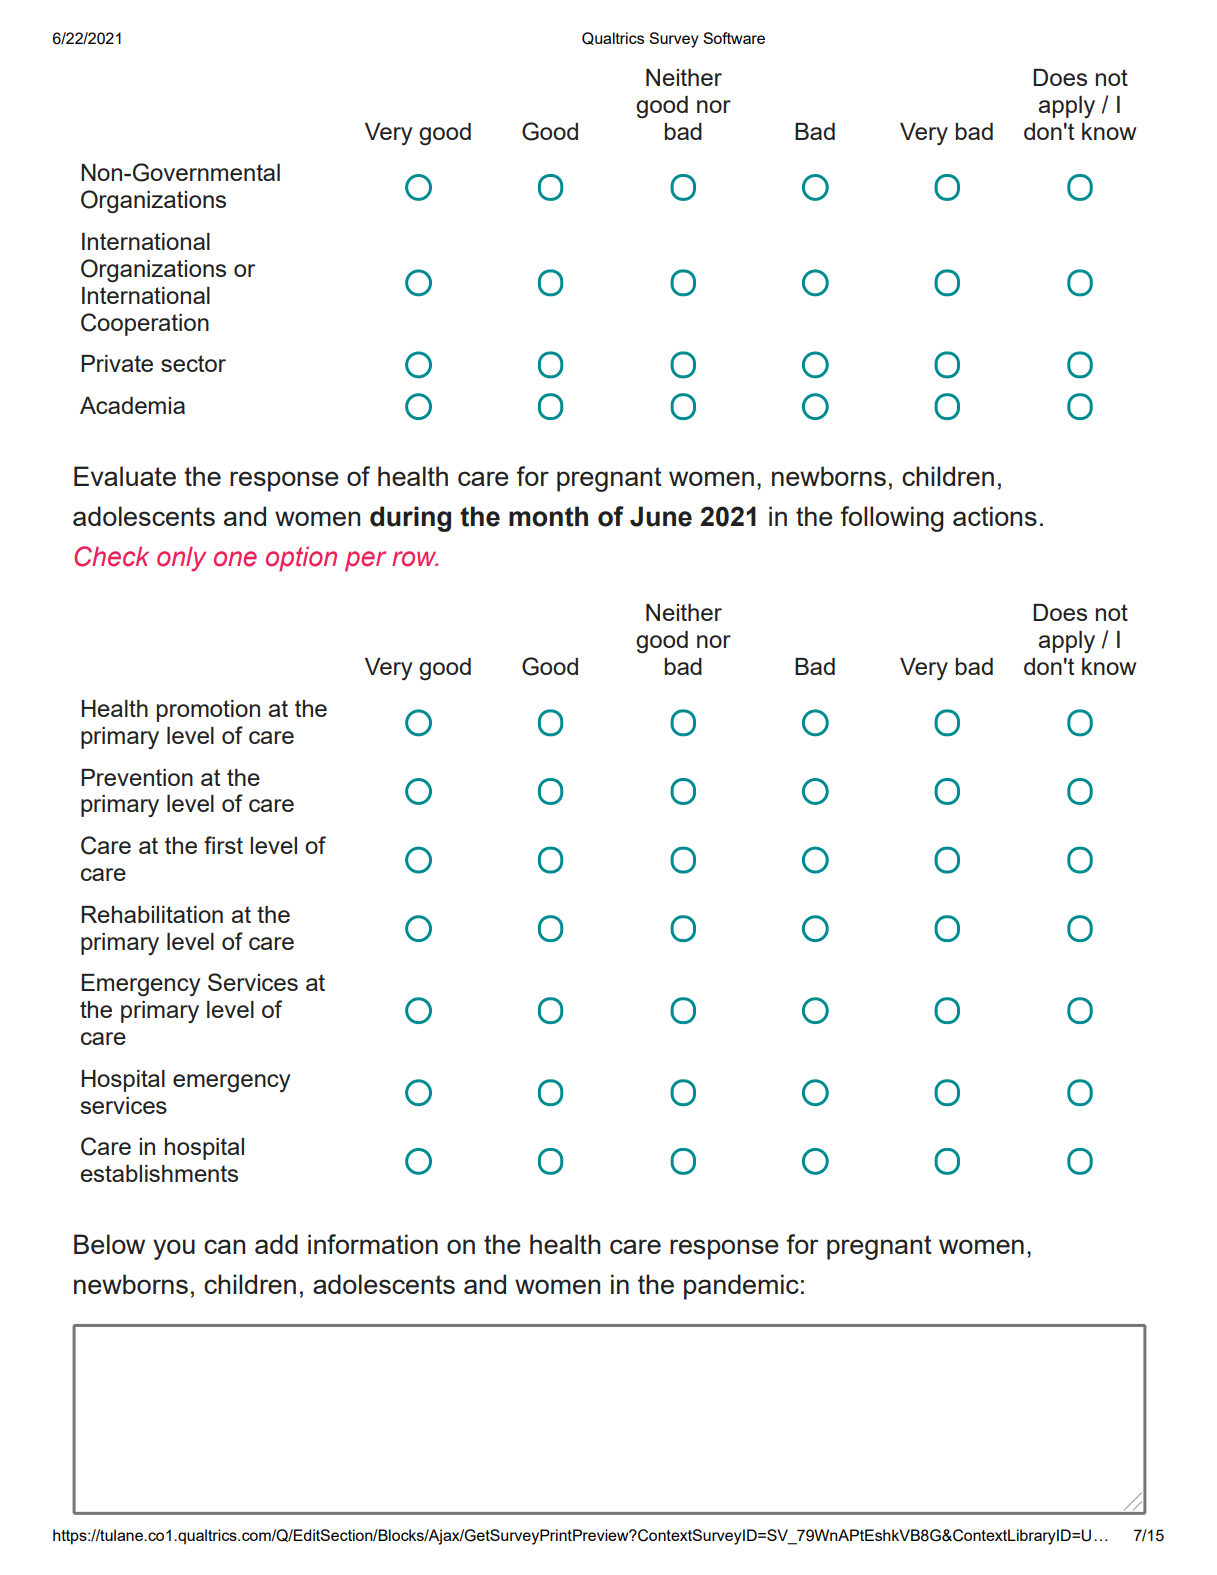  Describe the element at coordinates (995, 516) in the page. I see `actions` at that location.
